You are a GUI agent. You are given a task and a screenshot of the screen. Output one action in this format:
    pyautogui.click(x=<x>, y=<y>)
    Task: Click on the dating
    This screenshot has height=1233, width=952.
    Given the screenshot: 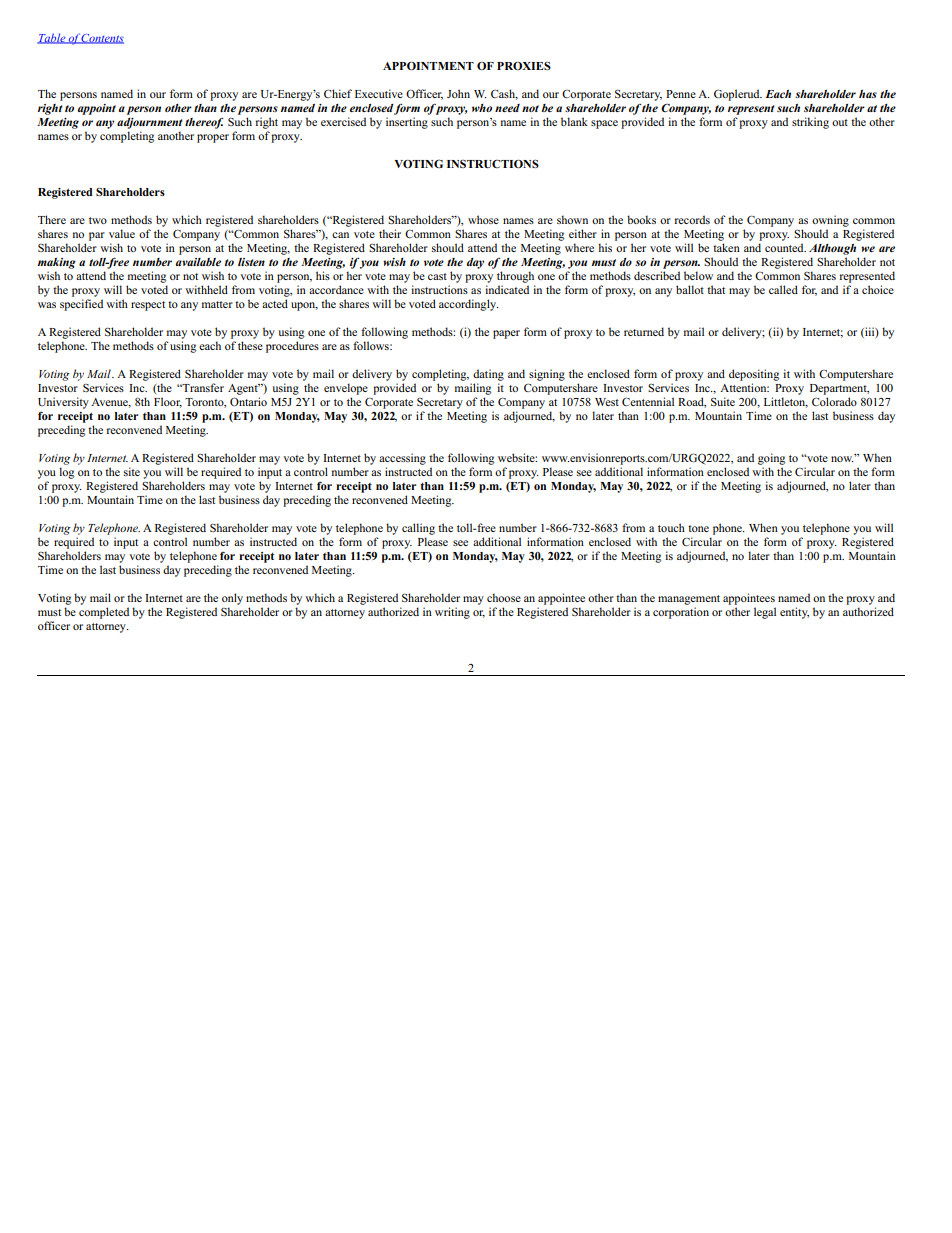 What is the action you would take?
    pyautogui.click(x=488, y=375)
